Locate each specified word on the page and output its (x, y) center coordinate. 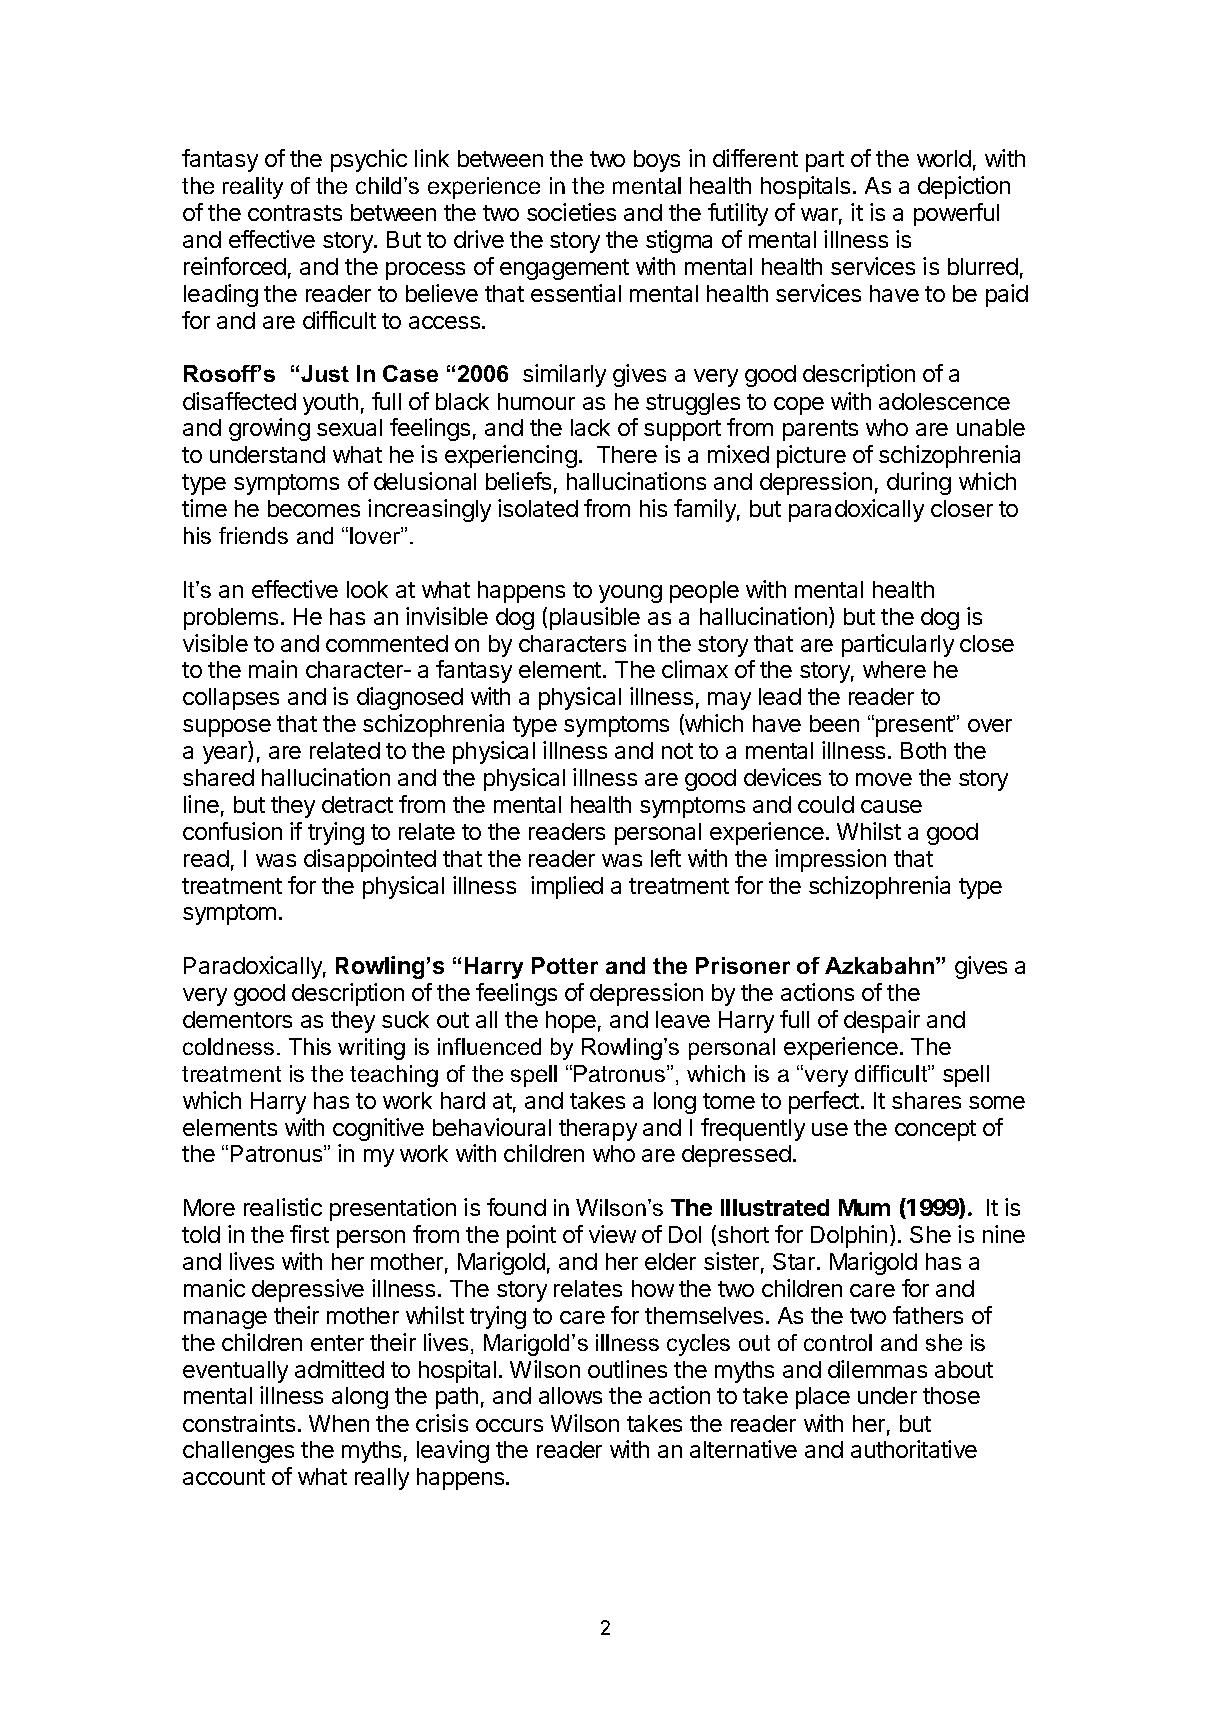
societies (571, 212)
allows (570, 1395)
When (339, 1423)
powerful (956, 214)
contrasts (295, 213)
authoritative (914, 1449)
